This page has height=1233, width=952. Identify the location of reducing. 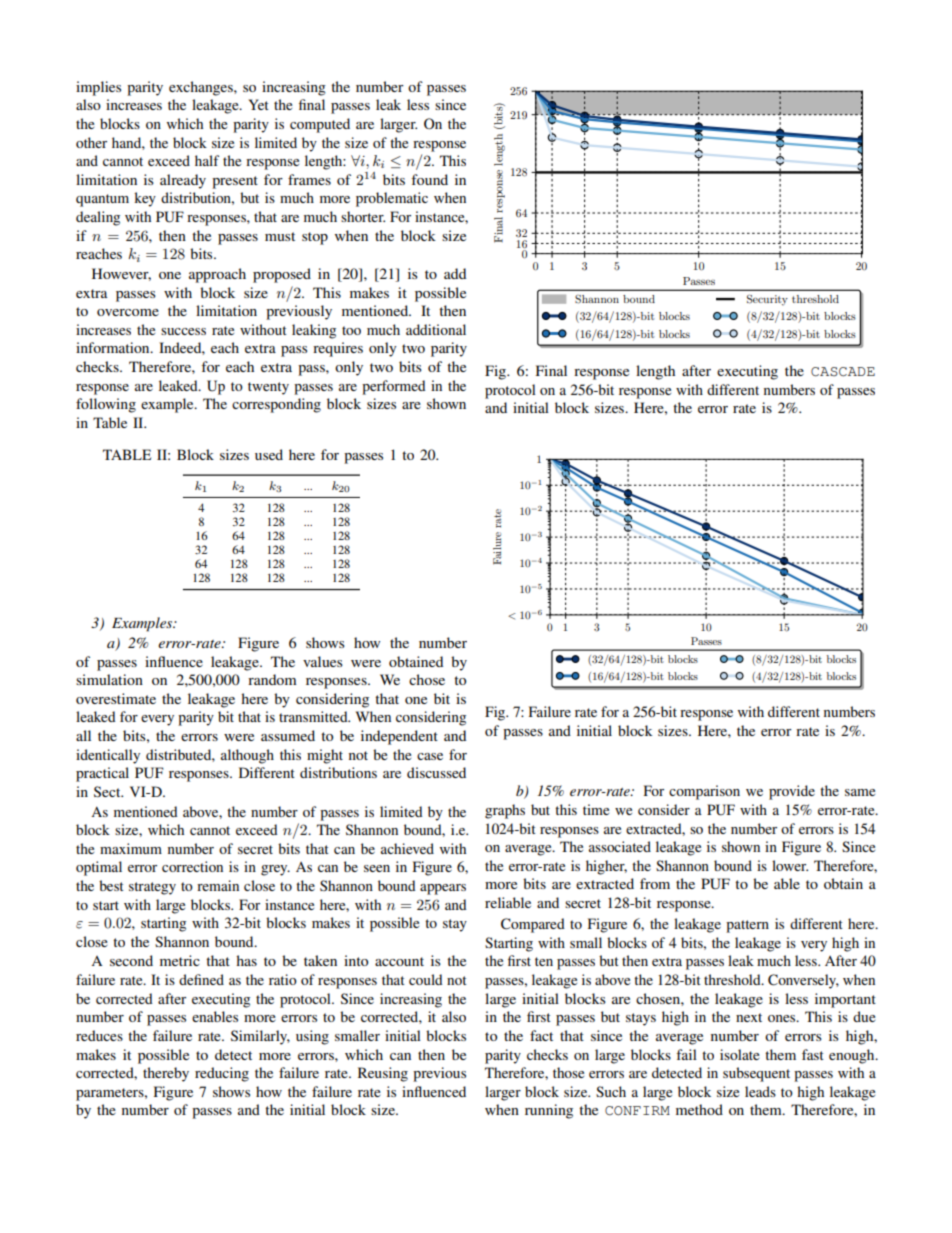
(222, 1074).
